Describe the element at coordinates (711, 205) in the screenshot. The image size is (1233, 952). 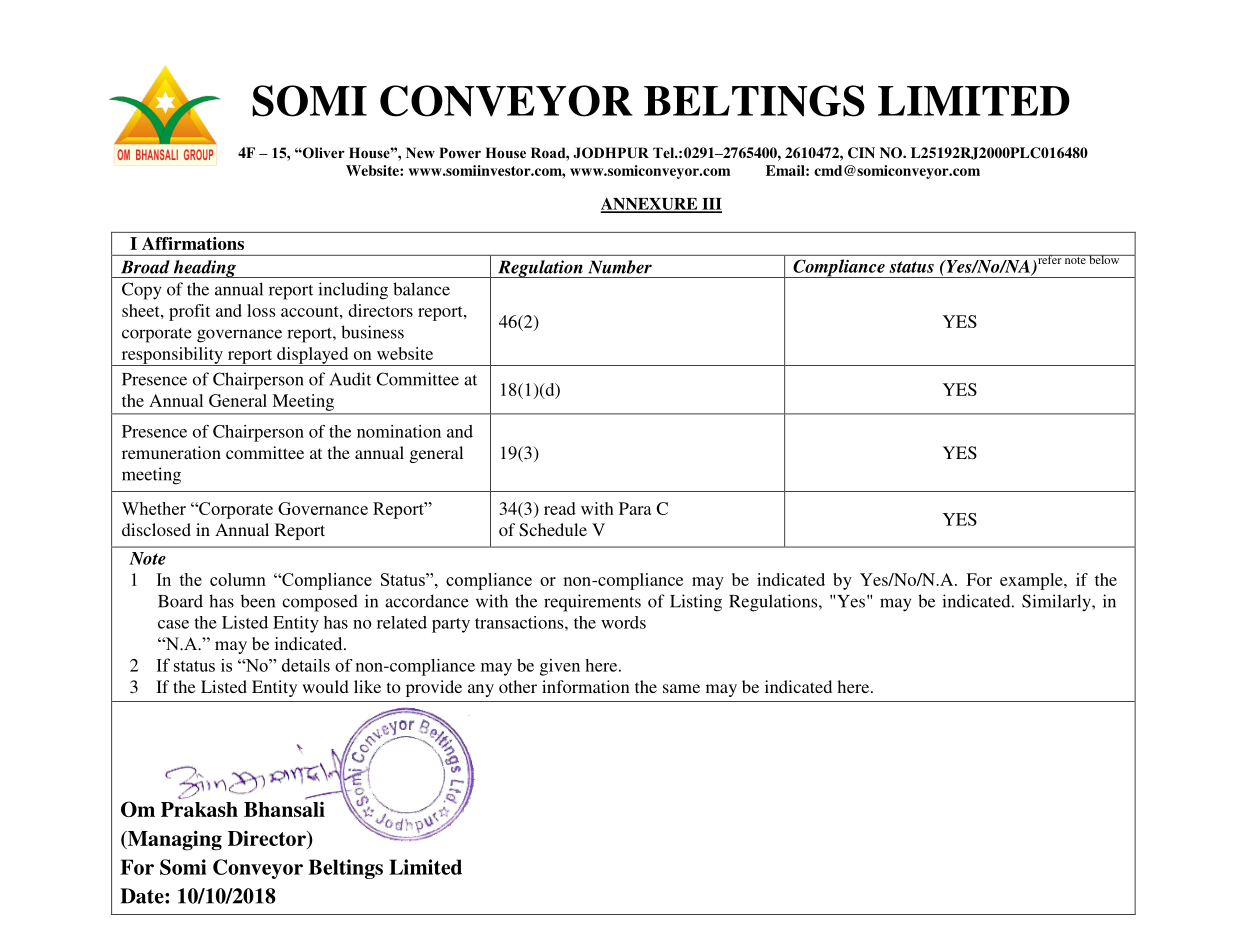
I see `III` at that location.
